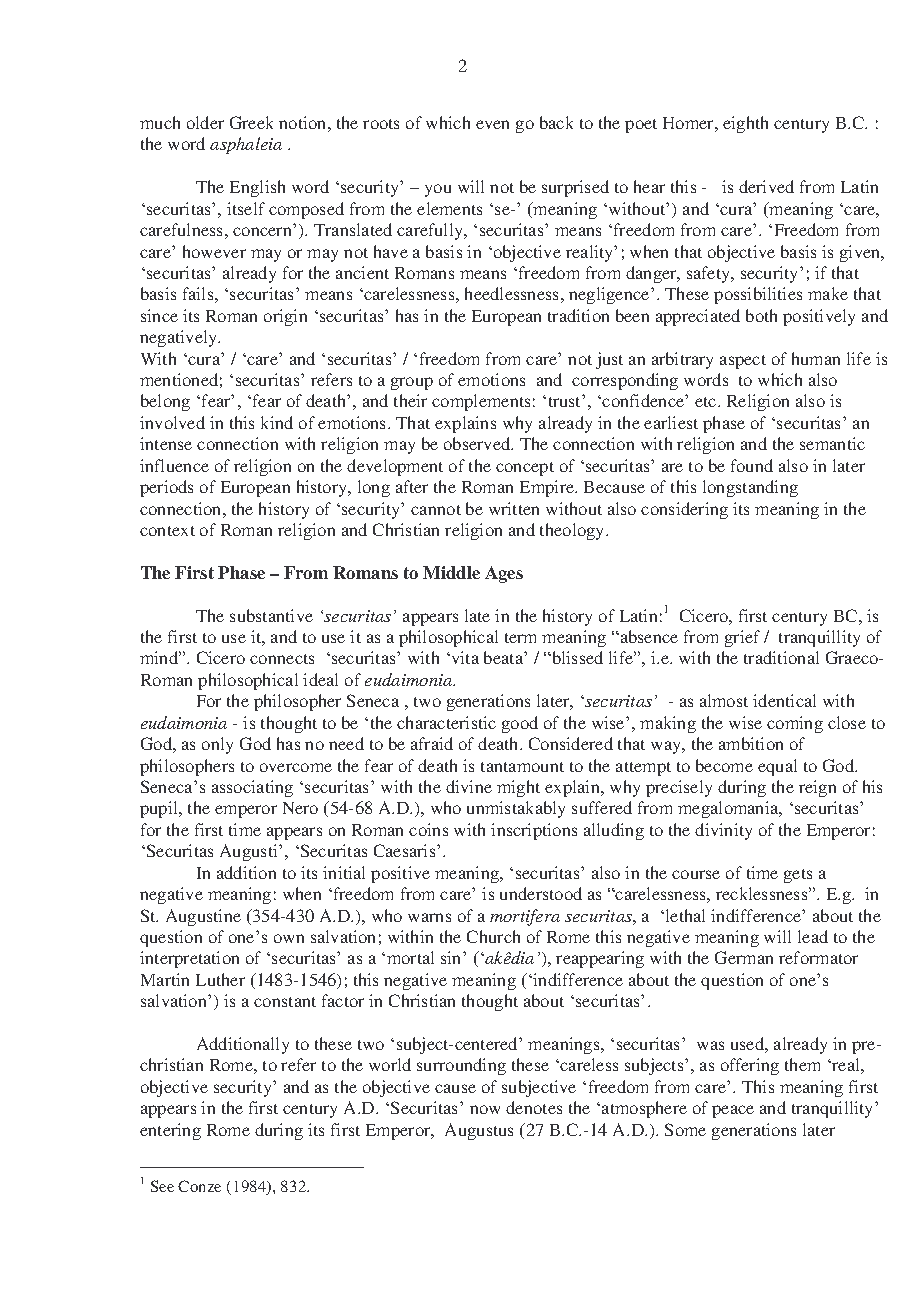  I want to click on kind, so click(277, 422).
